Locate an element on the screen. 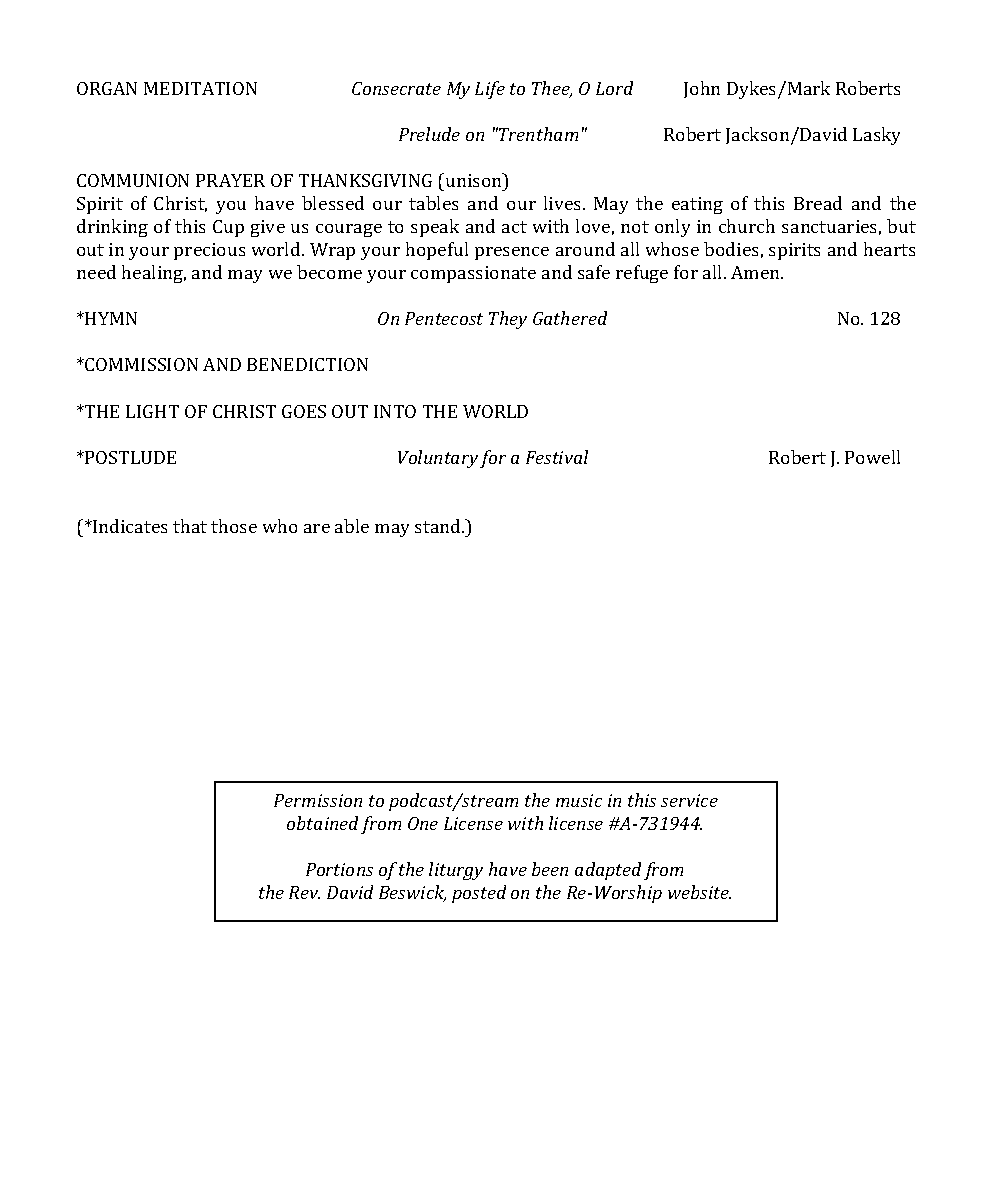 Image resolution: width=991 pixels, height=1204 pixels. liturgy is located at coordinates (456, 871).
